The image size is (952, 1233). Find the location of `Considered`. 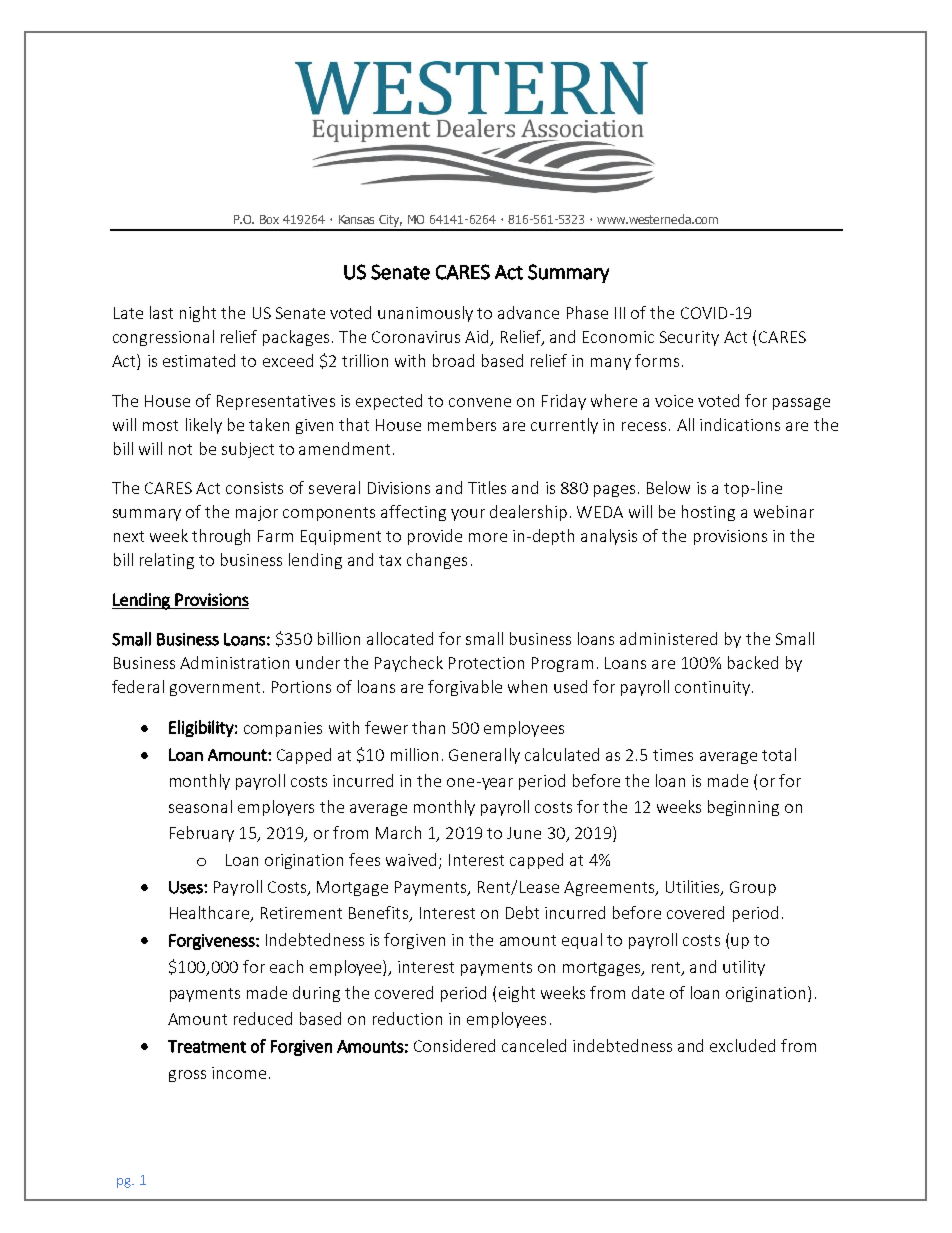

Considered is located at coordinates (454, 1045).
